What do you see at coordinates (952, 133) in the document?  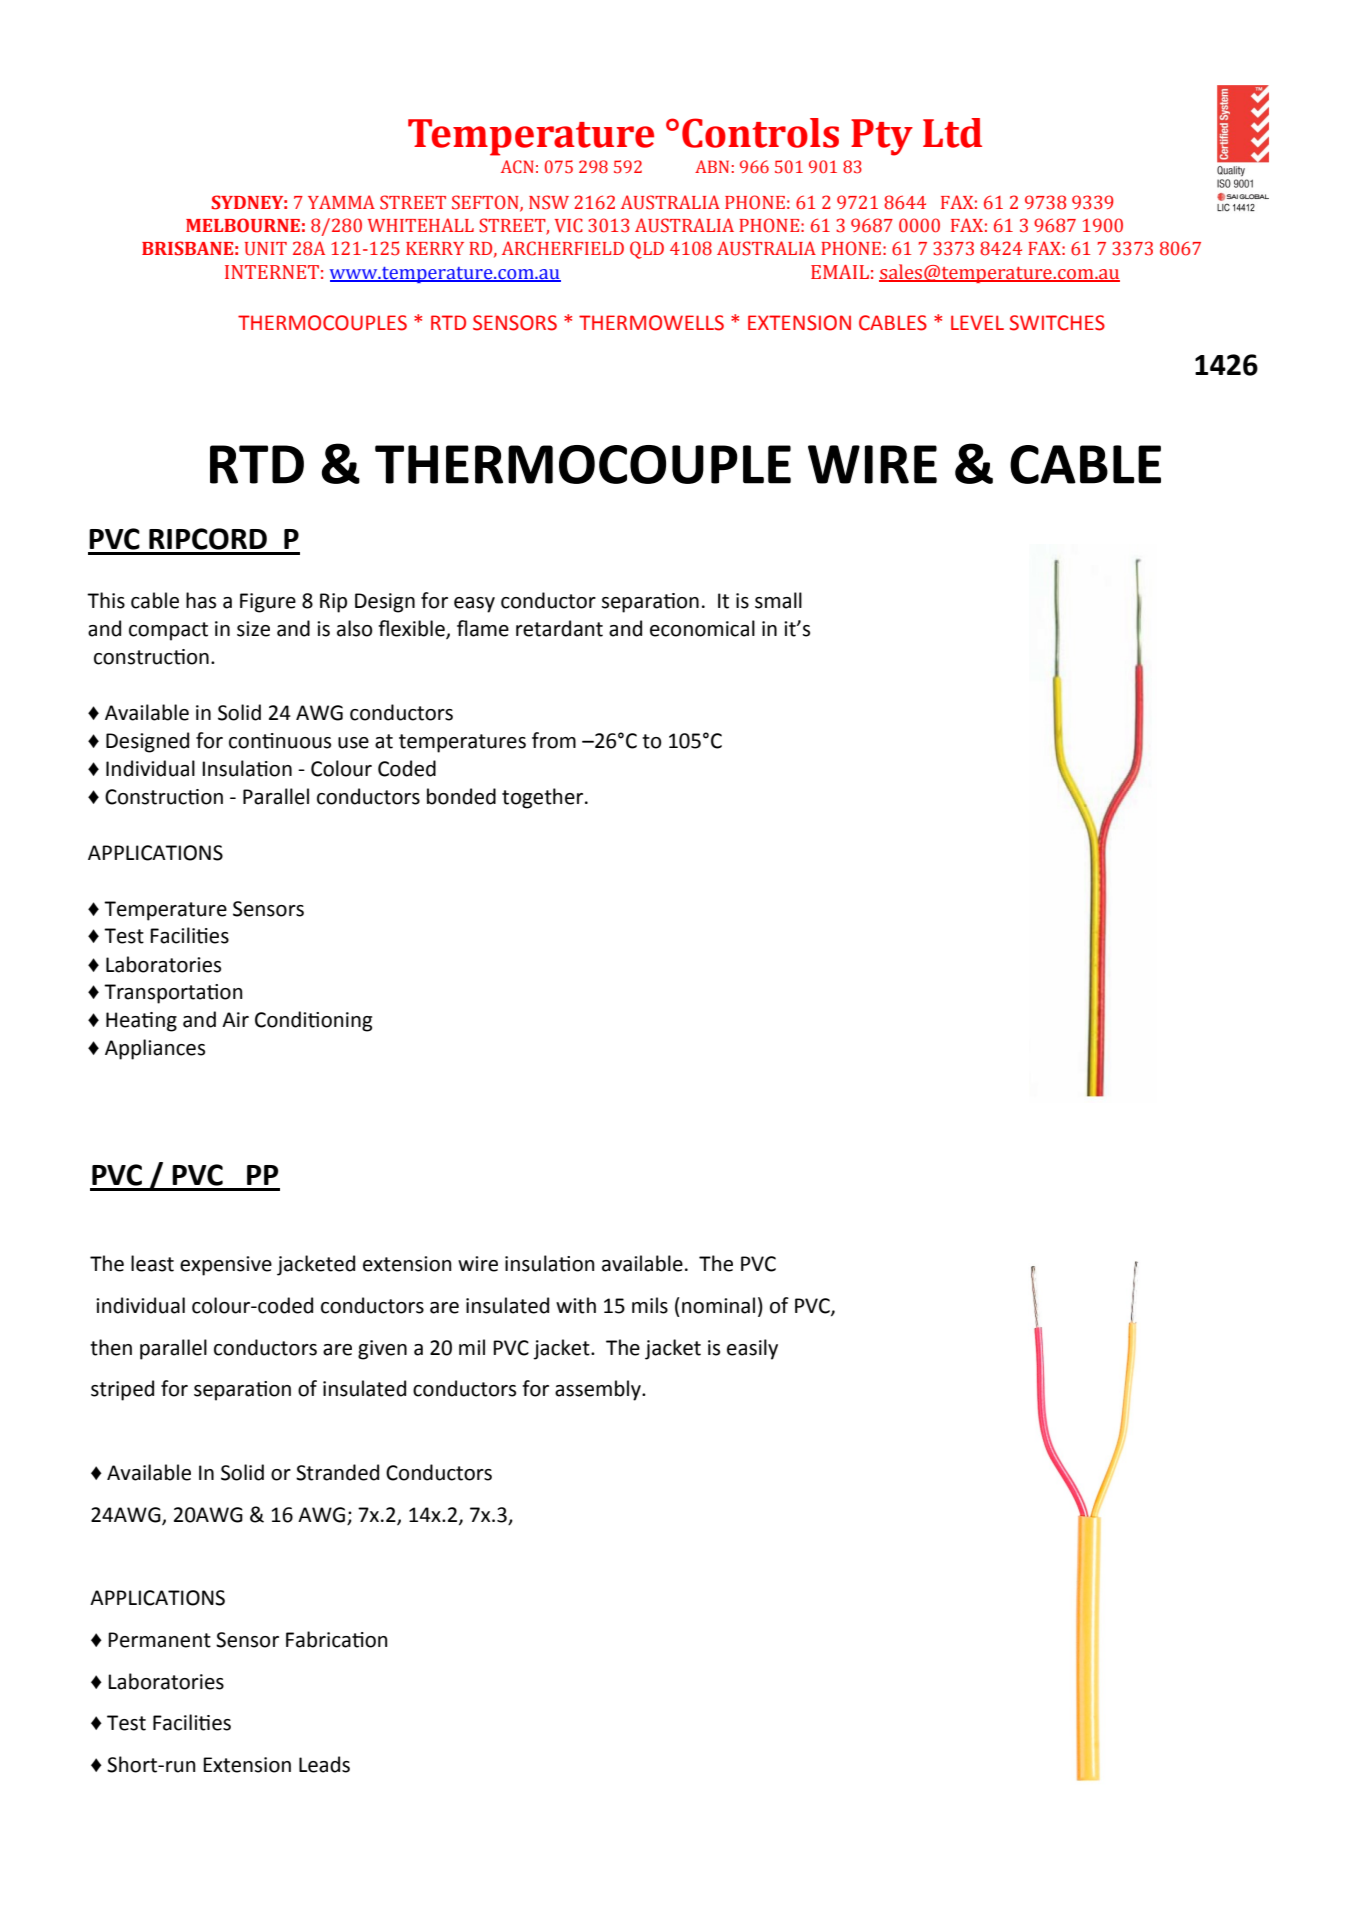 I see `Ltd` at bounding box center [952, 133].
